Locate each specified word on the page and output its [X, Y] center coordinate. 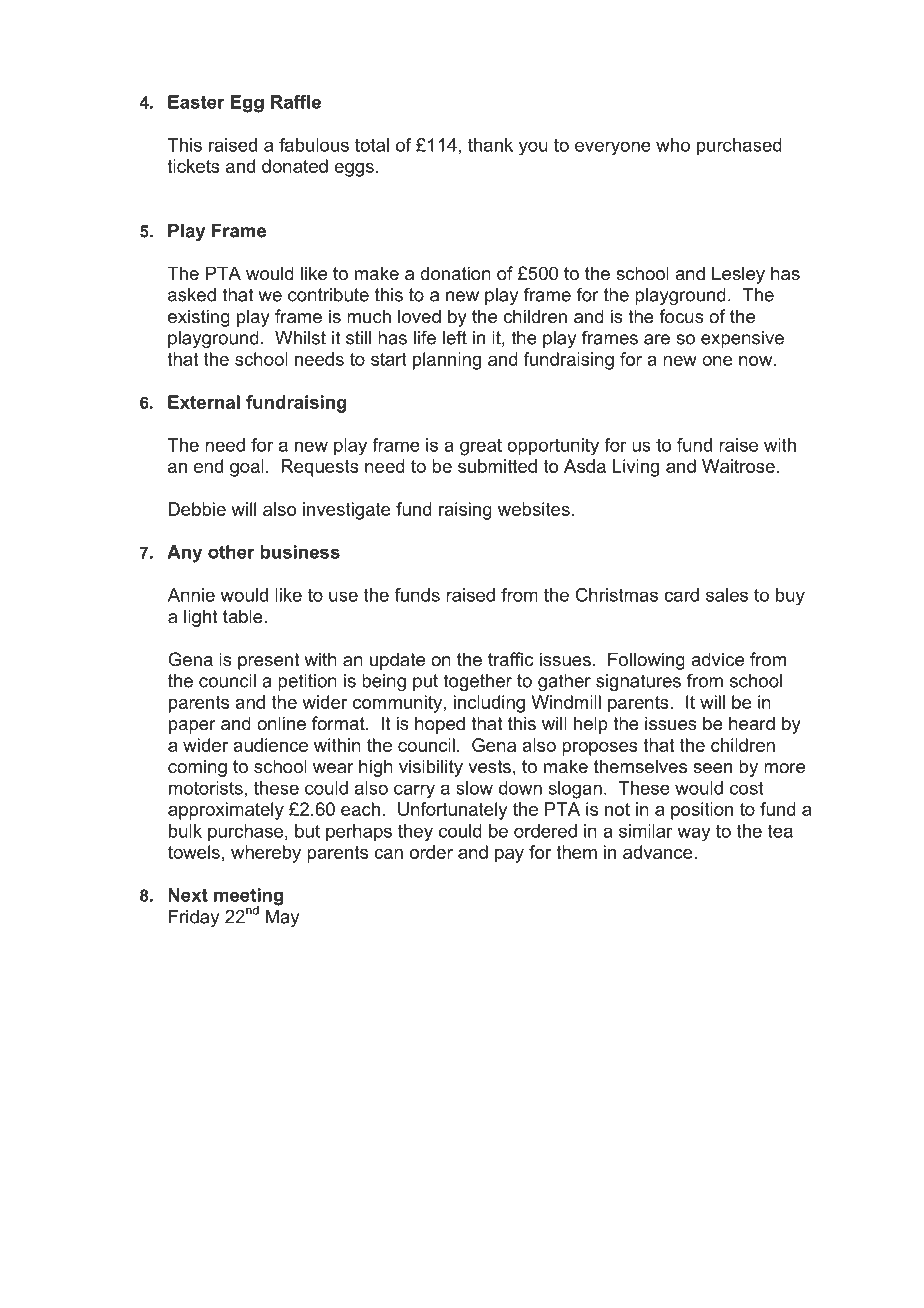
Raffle [296, 102]
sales [727, 595]
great [481, 447]
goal [247, 468]
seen [712, 768]
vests [489, 767]
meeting [248, 898]
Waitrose [738, 466]
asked [192, 295]
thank [490, 145]
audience [270, 745]
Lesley [738, 275]
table [243, 616]
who [673, 145]
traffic [510, 659]
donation [455, 273]
